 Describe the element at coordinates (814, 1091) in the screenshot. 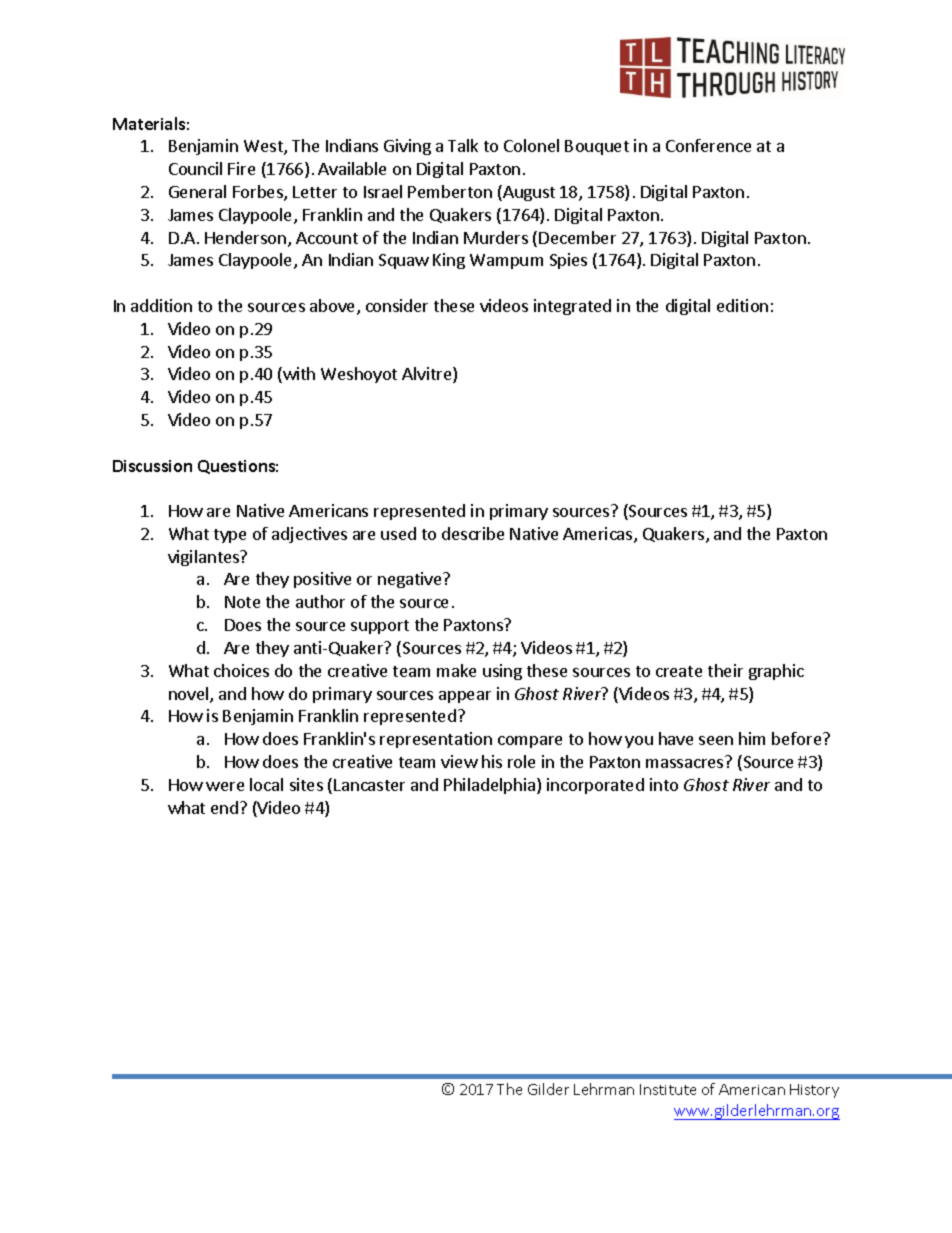

I see `History` at that location.
